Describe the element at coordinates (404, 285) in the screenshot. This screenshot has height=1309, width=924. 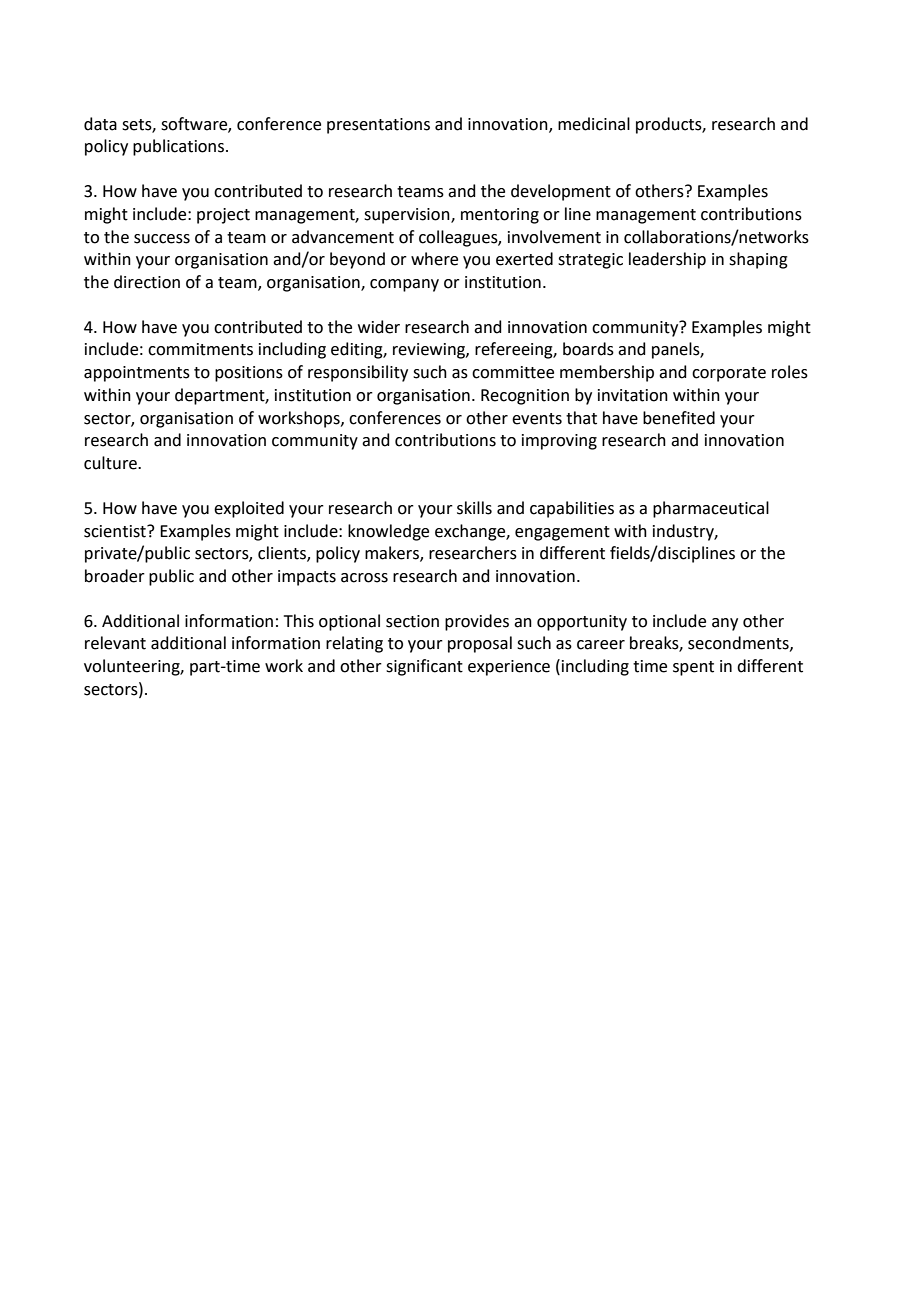
I see `company` at that location.
